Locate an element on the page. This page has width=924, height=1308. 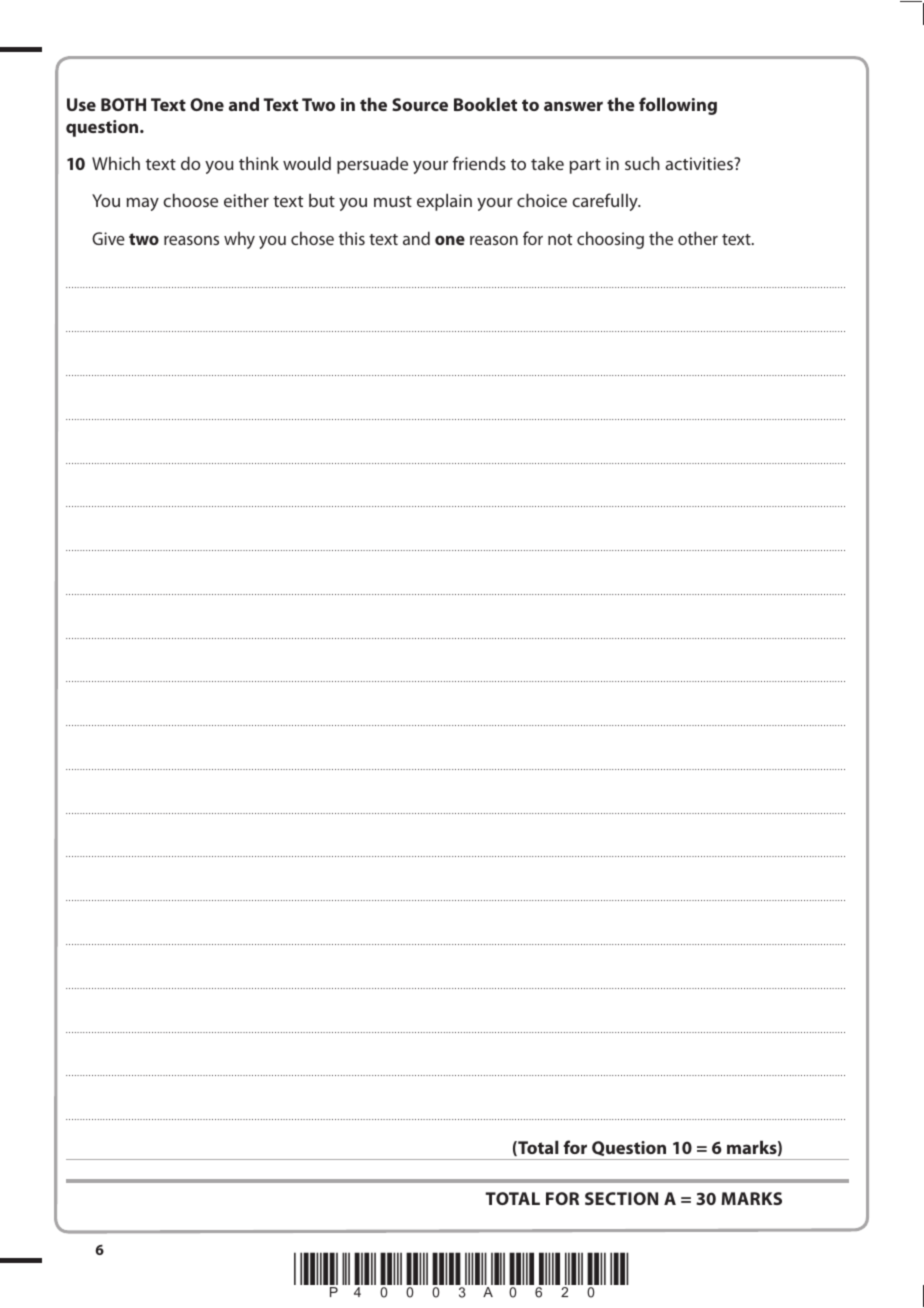
chose is located at coordinates (312, 238).
